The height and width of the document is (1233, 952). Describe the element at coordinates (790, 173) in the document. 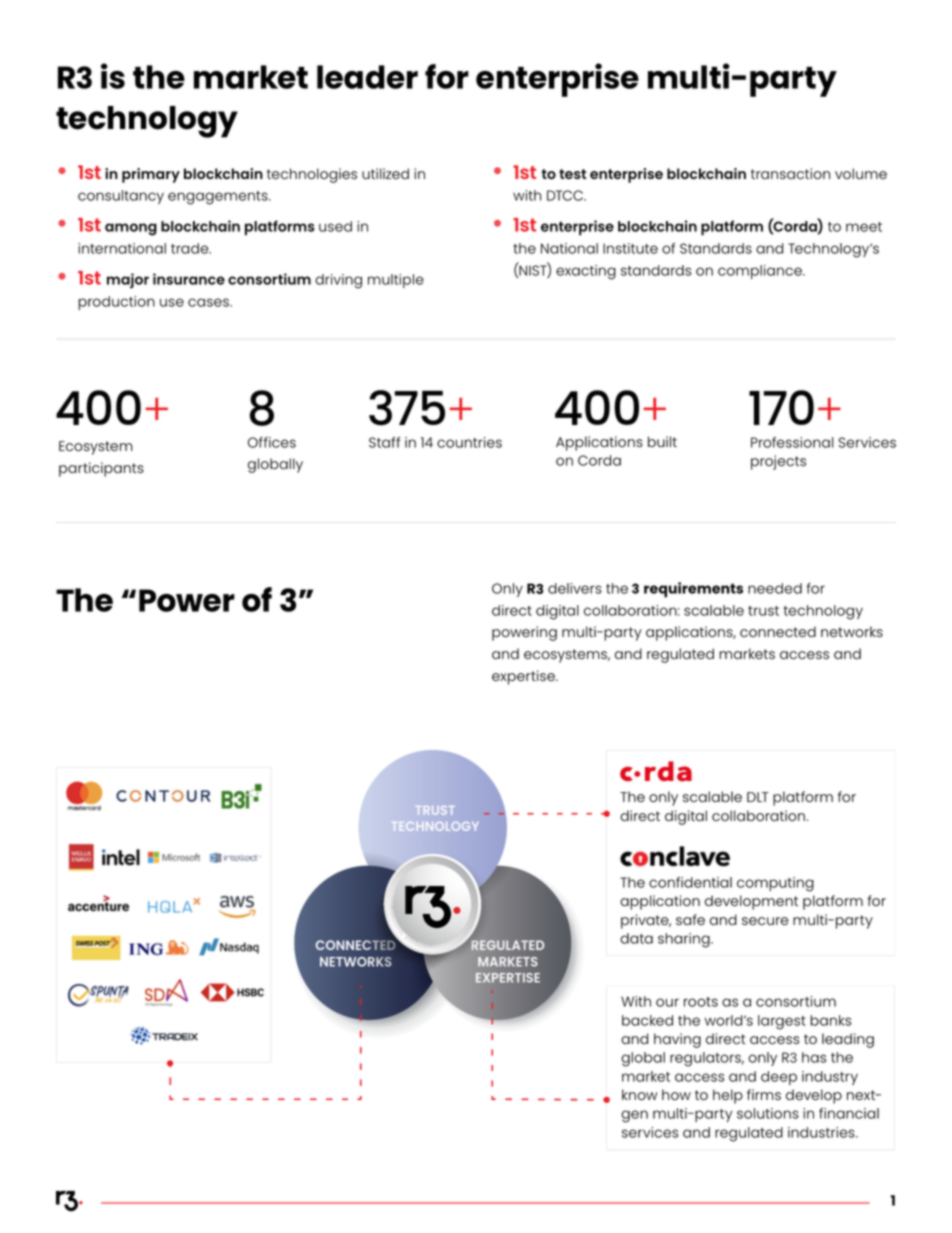

I see `transaction` at that location.
